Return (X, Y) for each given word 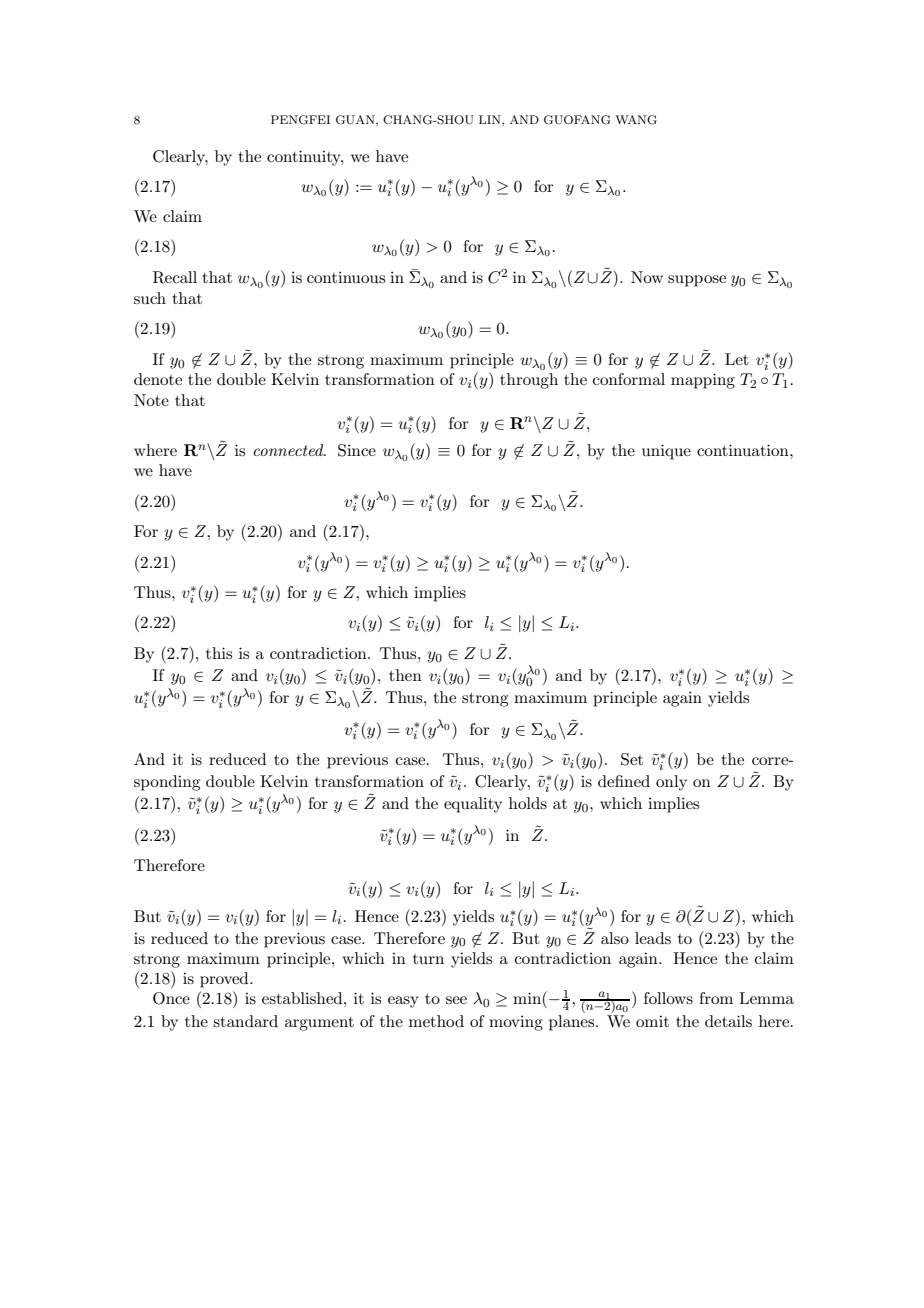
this (219, 653)
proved (225, 980)
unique (666, 452)
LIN (491, 119)
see (456, 1000)
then (405, 675)
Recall (175, 277)
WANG (636, 120)
